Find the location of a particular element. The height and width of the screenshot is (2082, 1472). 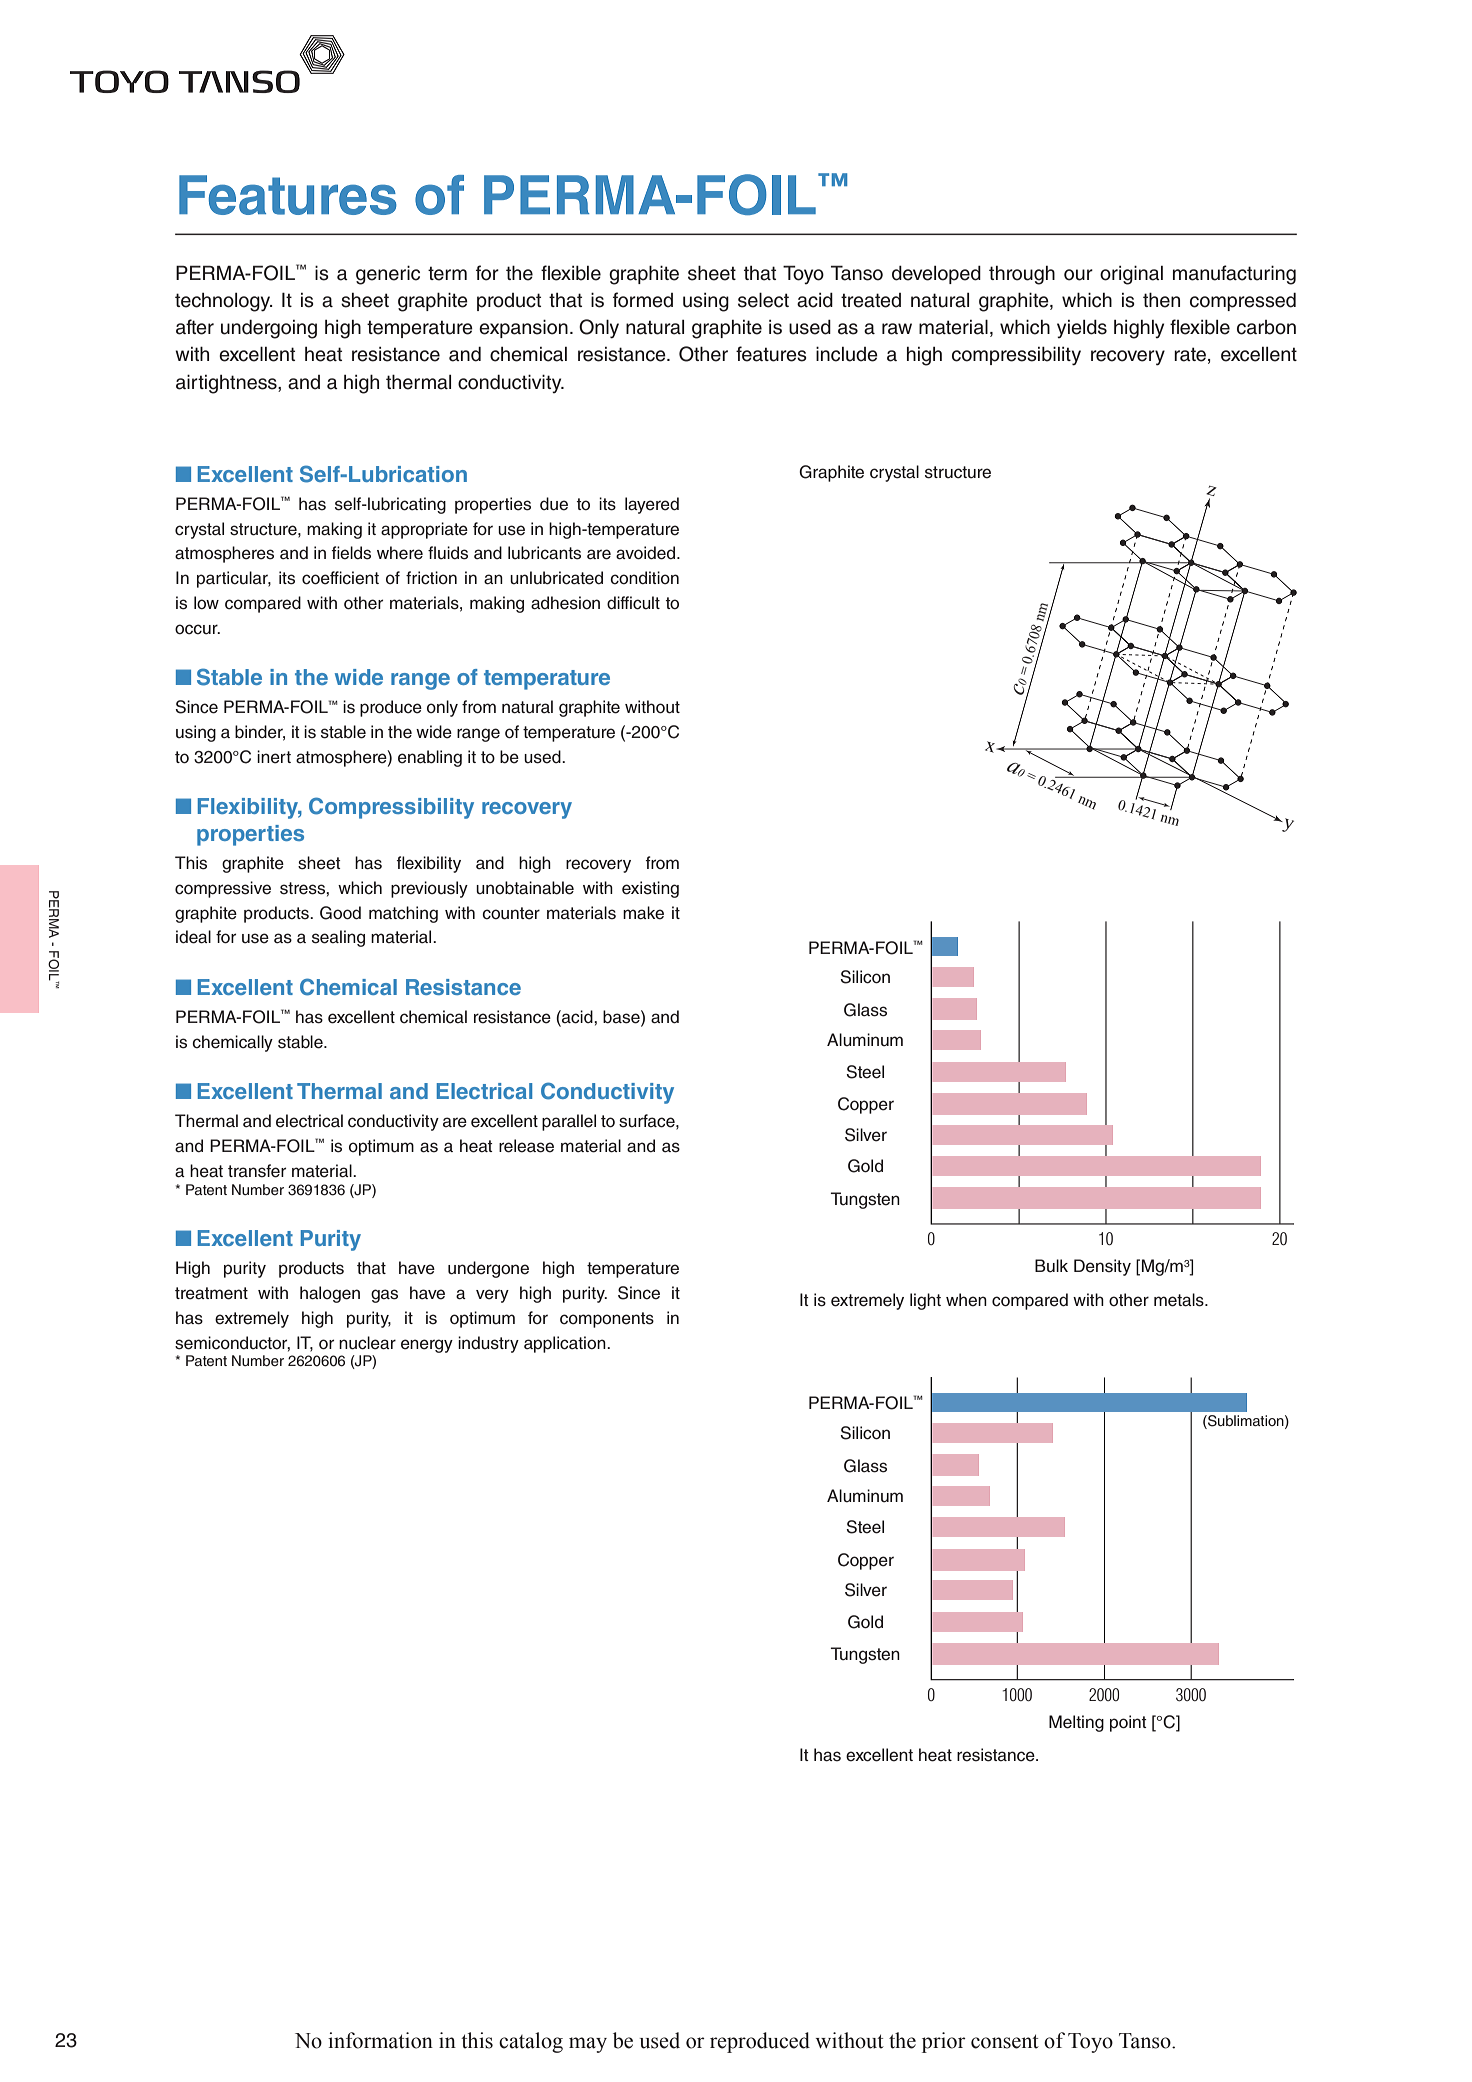

inert is located at coordinates (274, 757).
